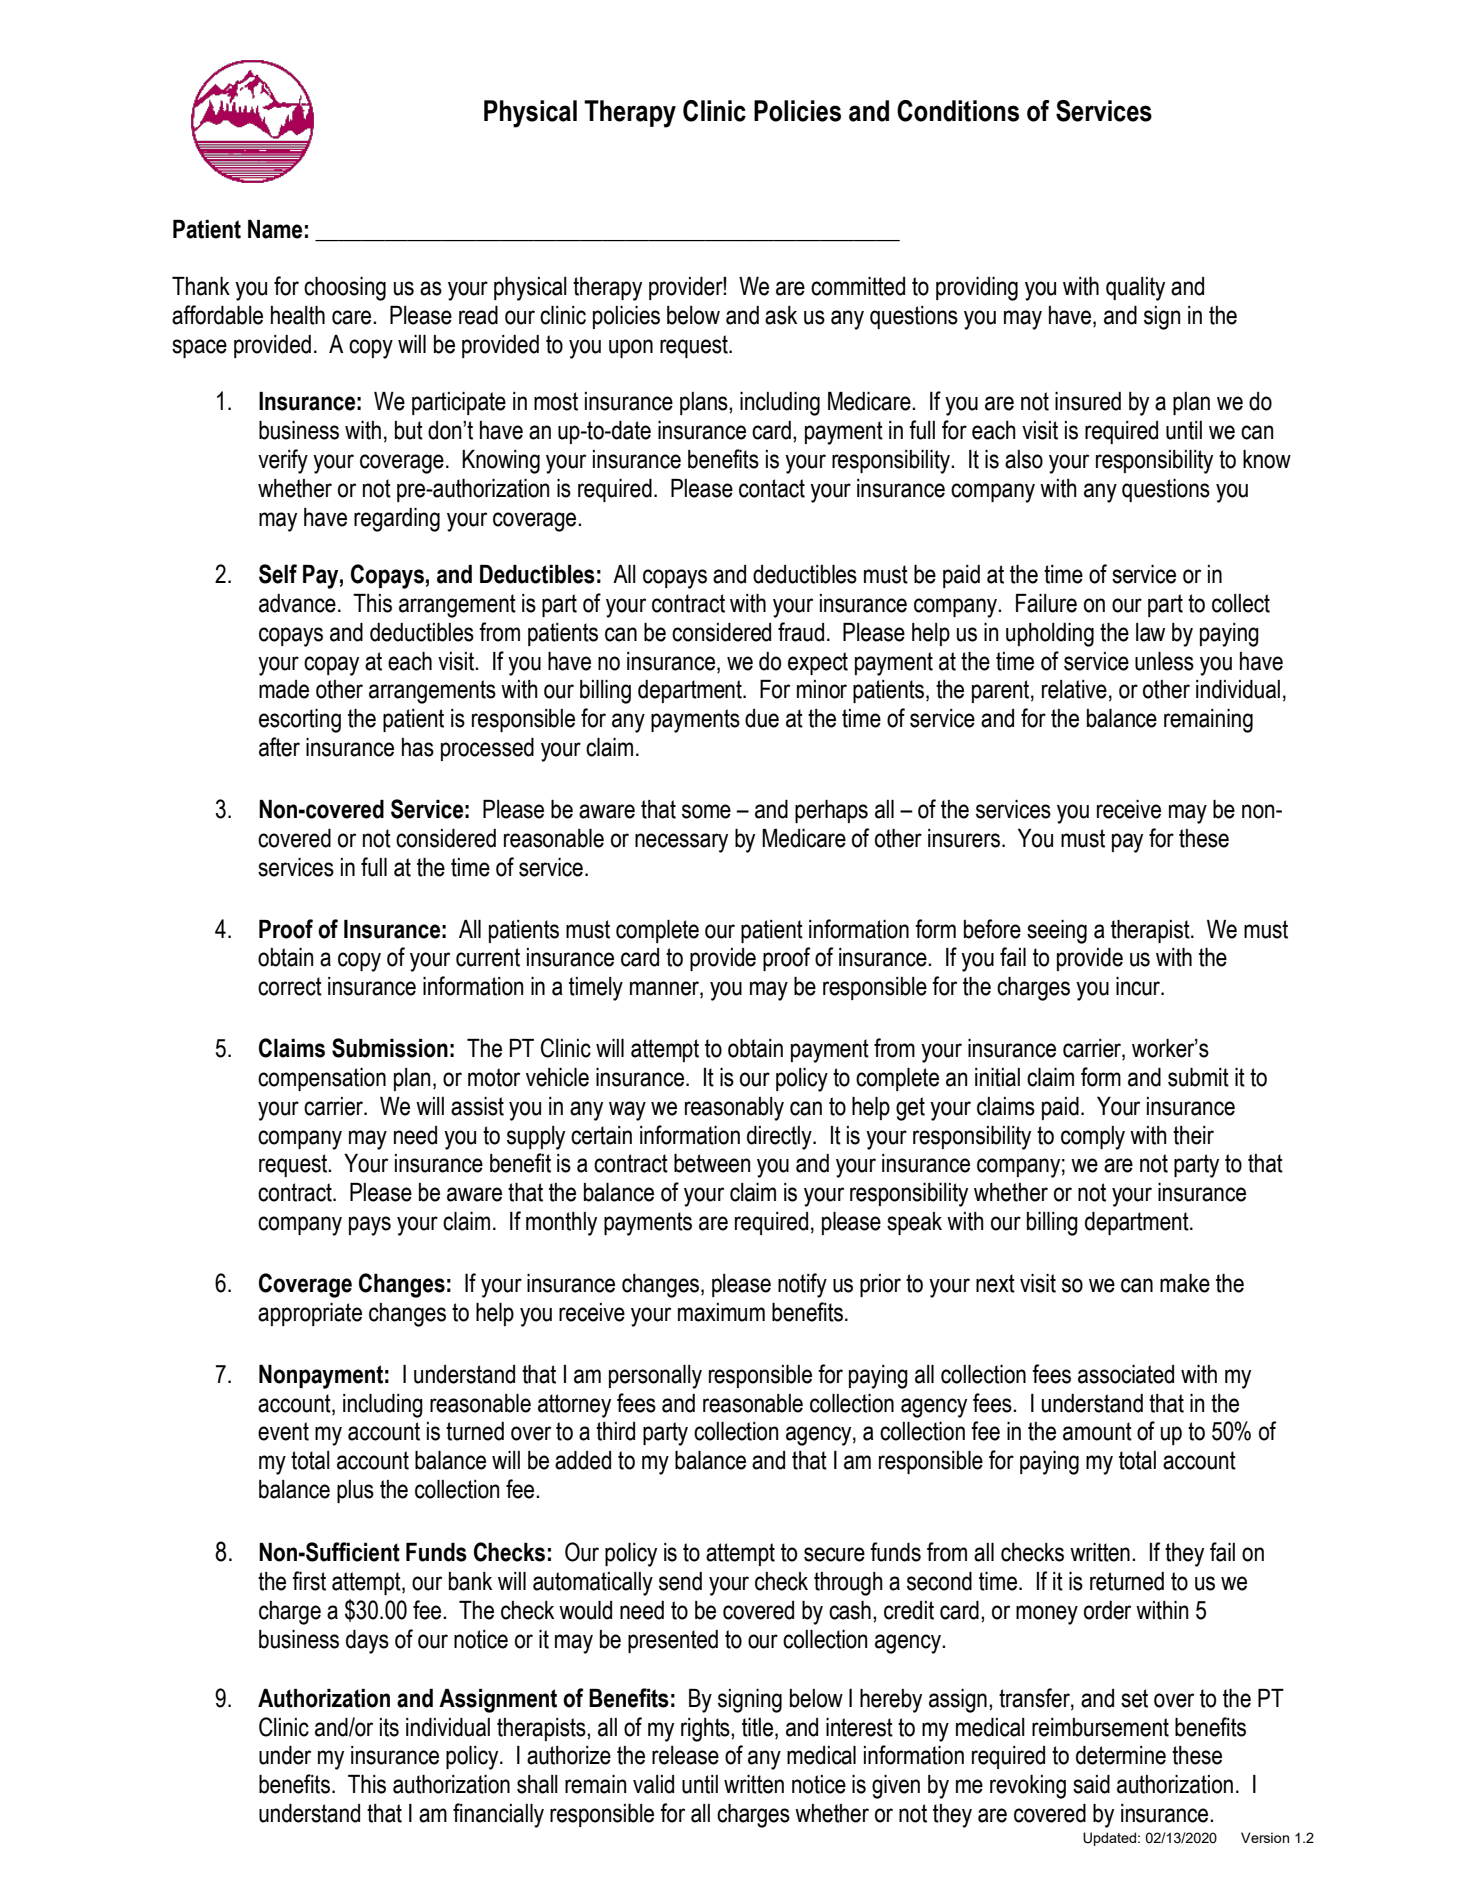  What do you see at coordinates (322, 1079) in the screenshot?
I see `compensation` at bounding box center [322, 1079].
